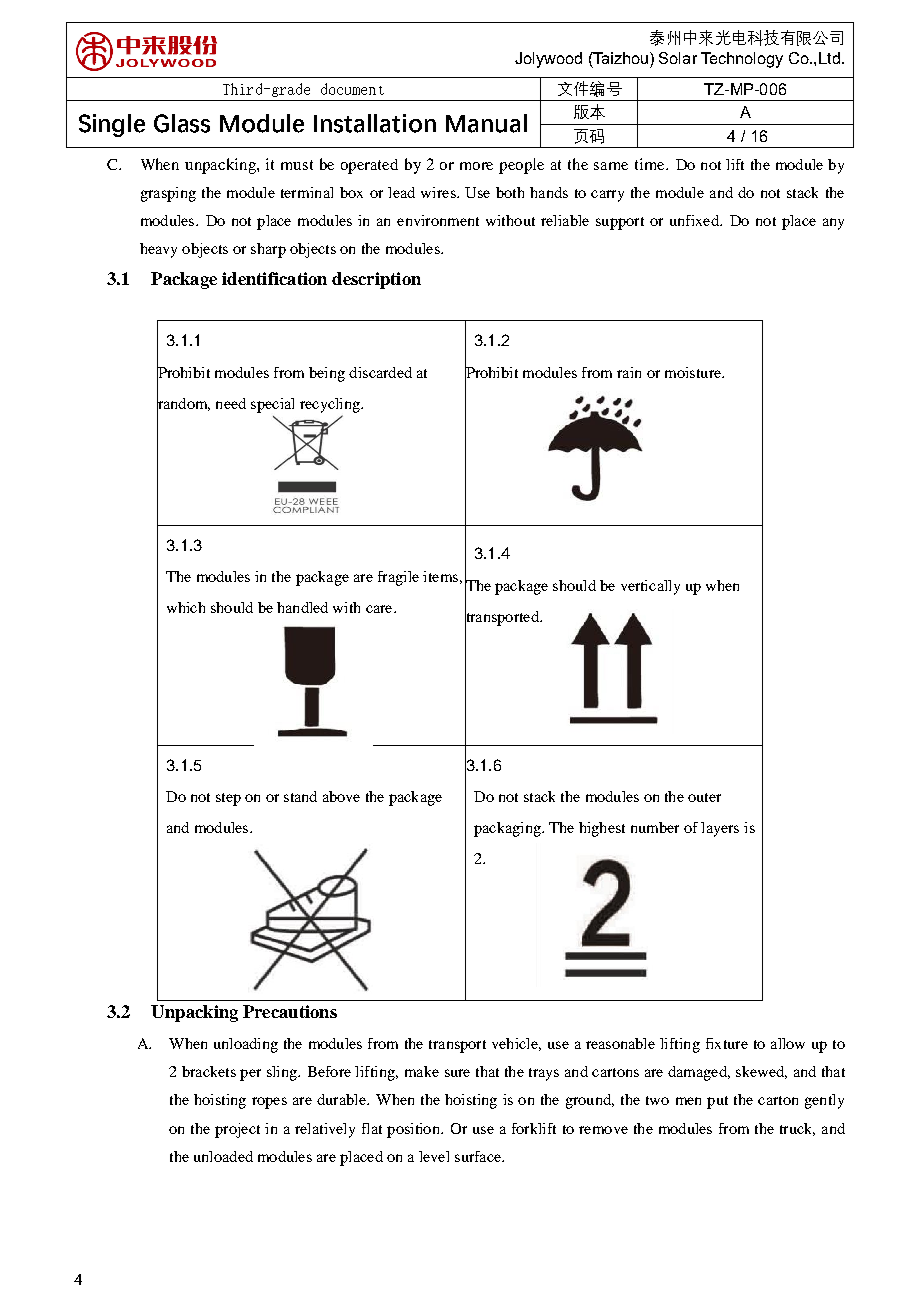 The height and width of the screenshot is (1307, 924). Describe the element at coordinates (183, 403) in the screenshot. I see `random` at that location.
